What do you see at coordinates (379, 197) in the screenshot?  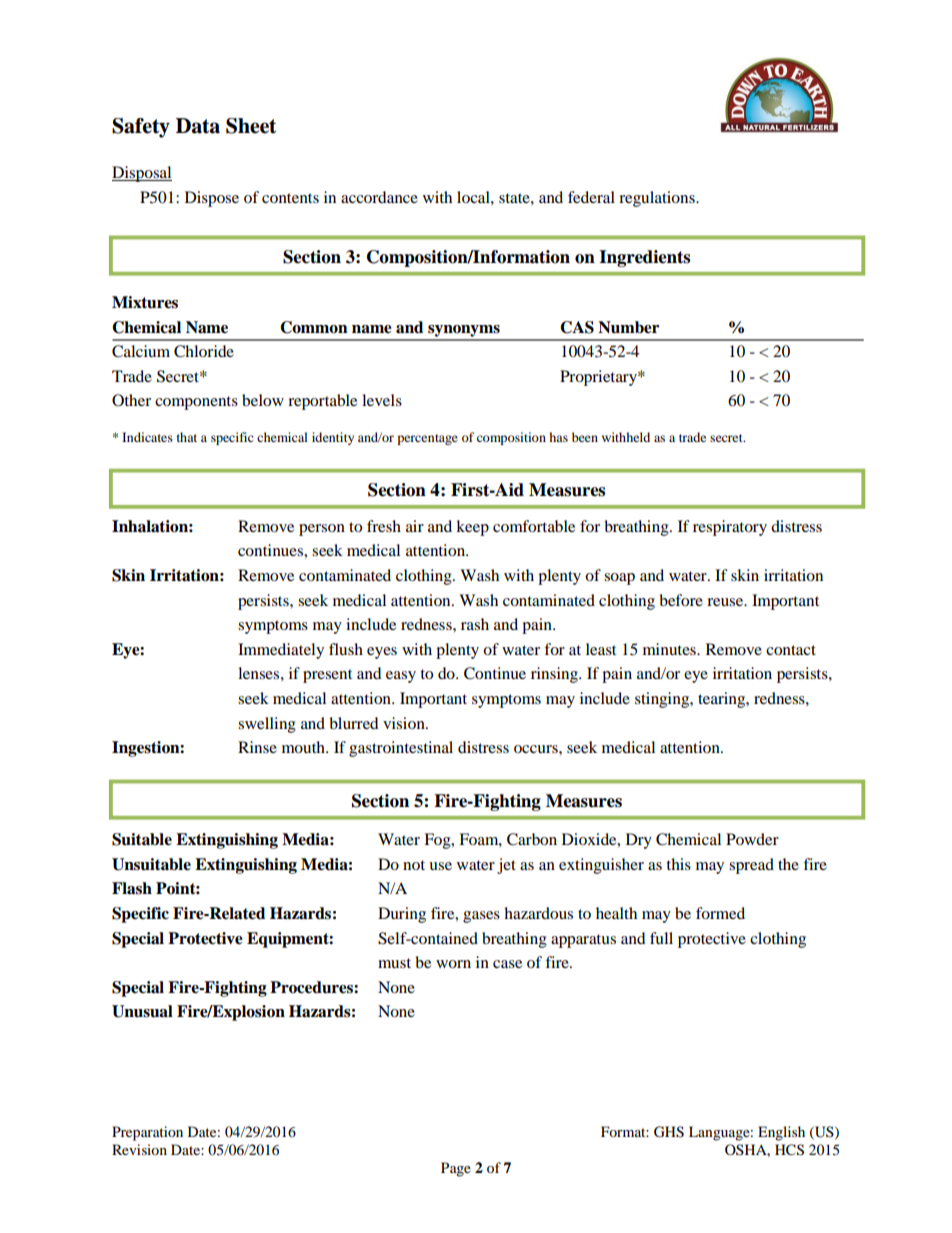 I see `accordance` at bounding box center [379, 197].
